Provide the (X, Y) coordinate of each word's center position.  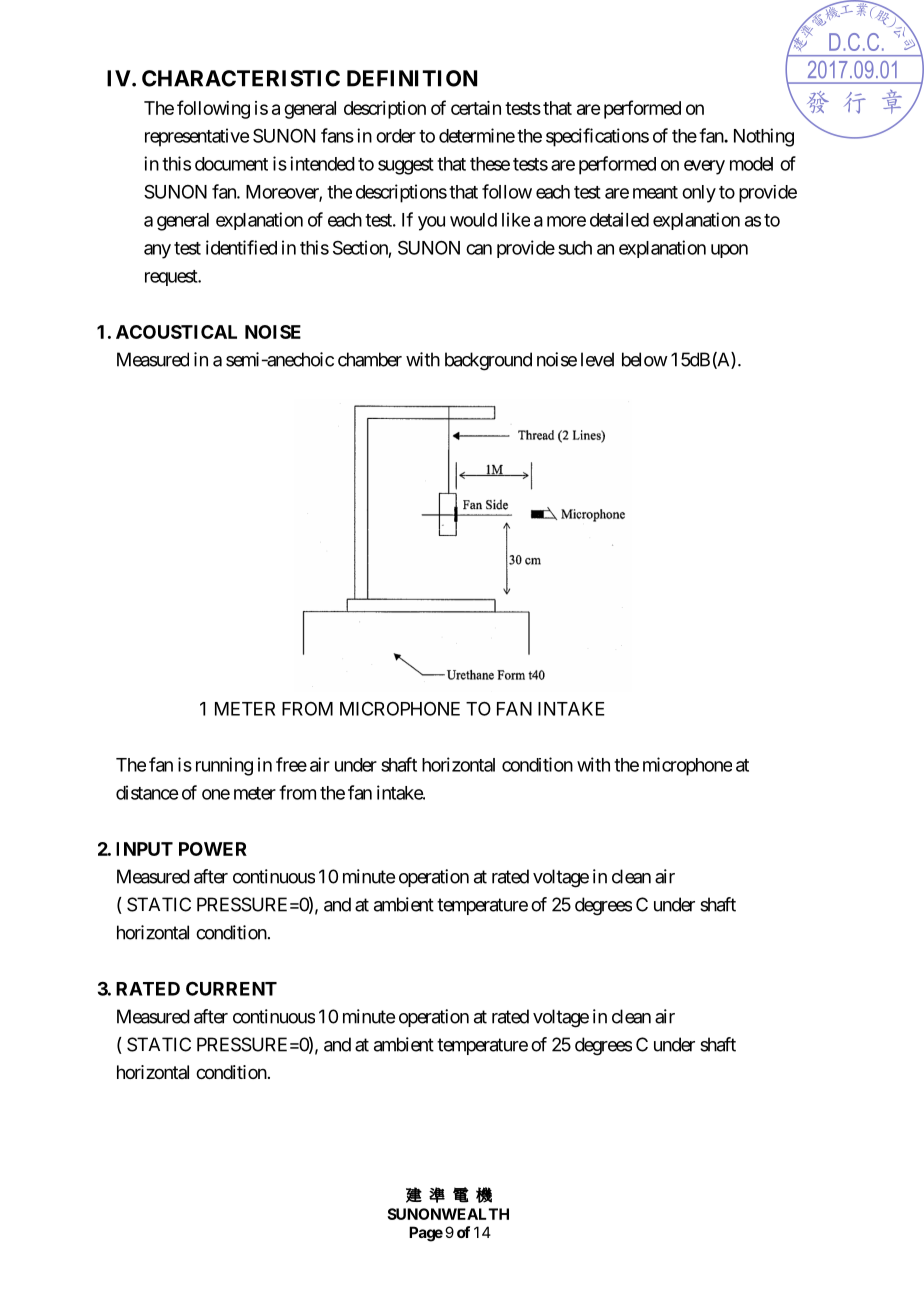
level (597, 359)
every (704, 167)
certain (476, 108)
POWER (213, 849)
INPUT (144, 849)
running (224, 766)
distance (147, 792)
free (291, 764)
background (488, 361)
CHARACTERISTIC (241, 78)
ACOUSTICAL (176, 332)
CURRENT (231, 988)
